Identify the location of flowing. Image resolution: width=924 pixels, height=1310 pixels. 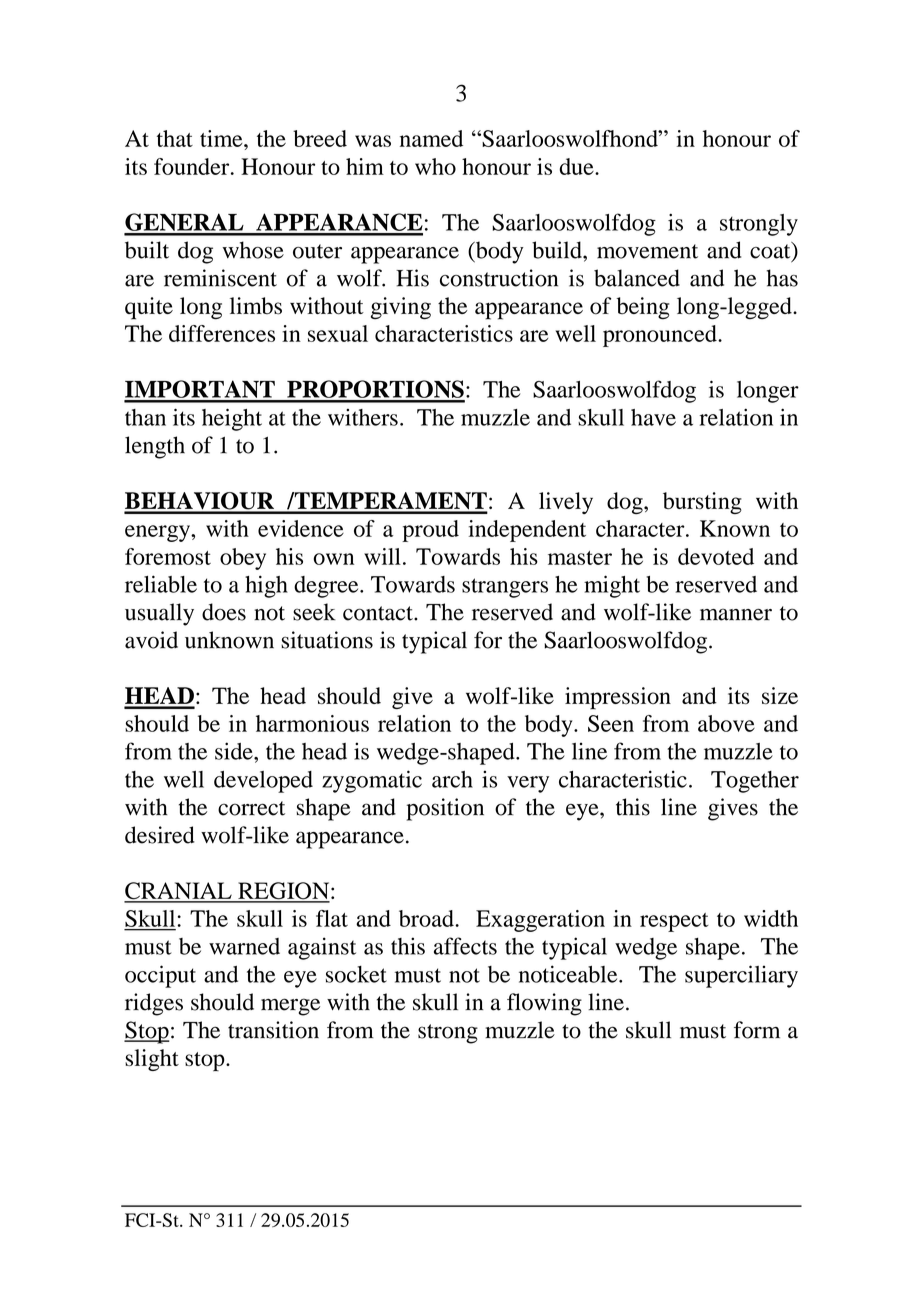
(544, 1004).
